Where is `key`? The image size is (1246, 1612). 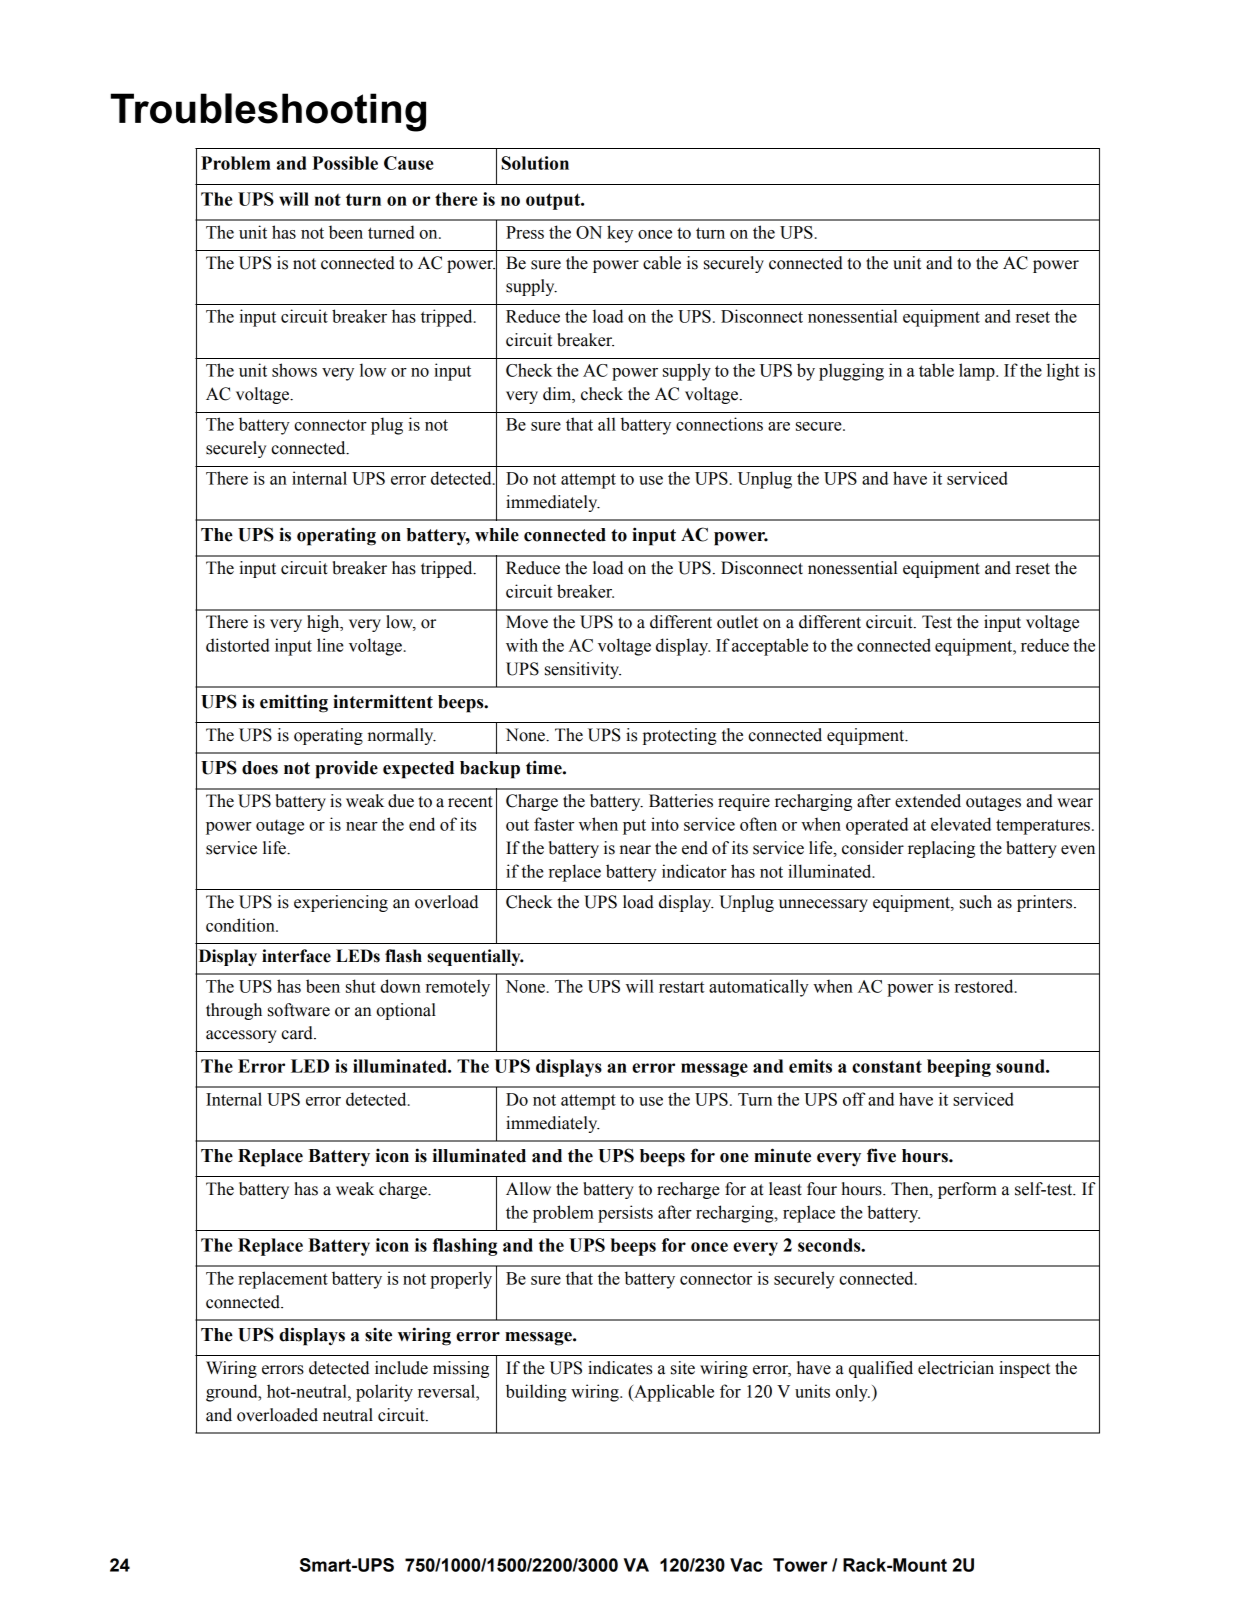
key is located at coordinates (620, 234).
